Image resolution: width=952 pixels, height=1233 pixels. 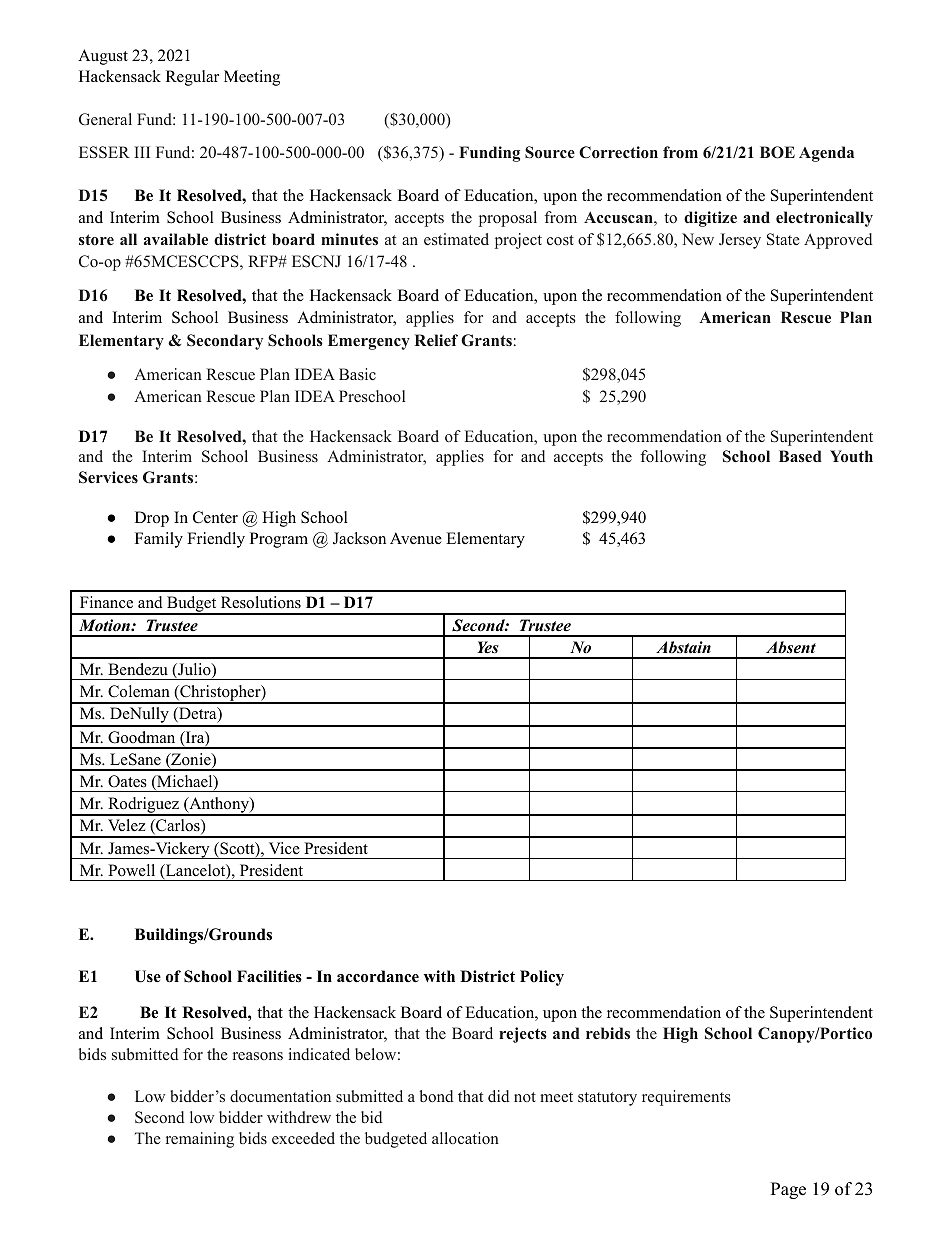 I want to click on Source, so click(x=550, y=152).
